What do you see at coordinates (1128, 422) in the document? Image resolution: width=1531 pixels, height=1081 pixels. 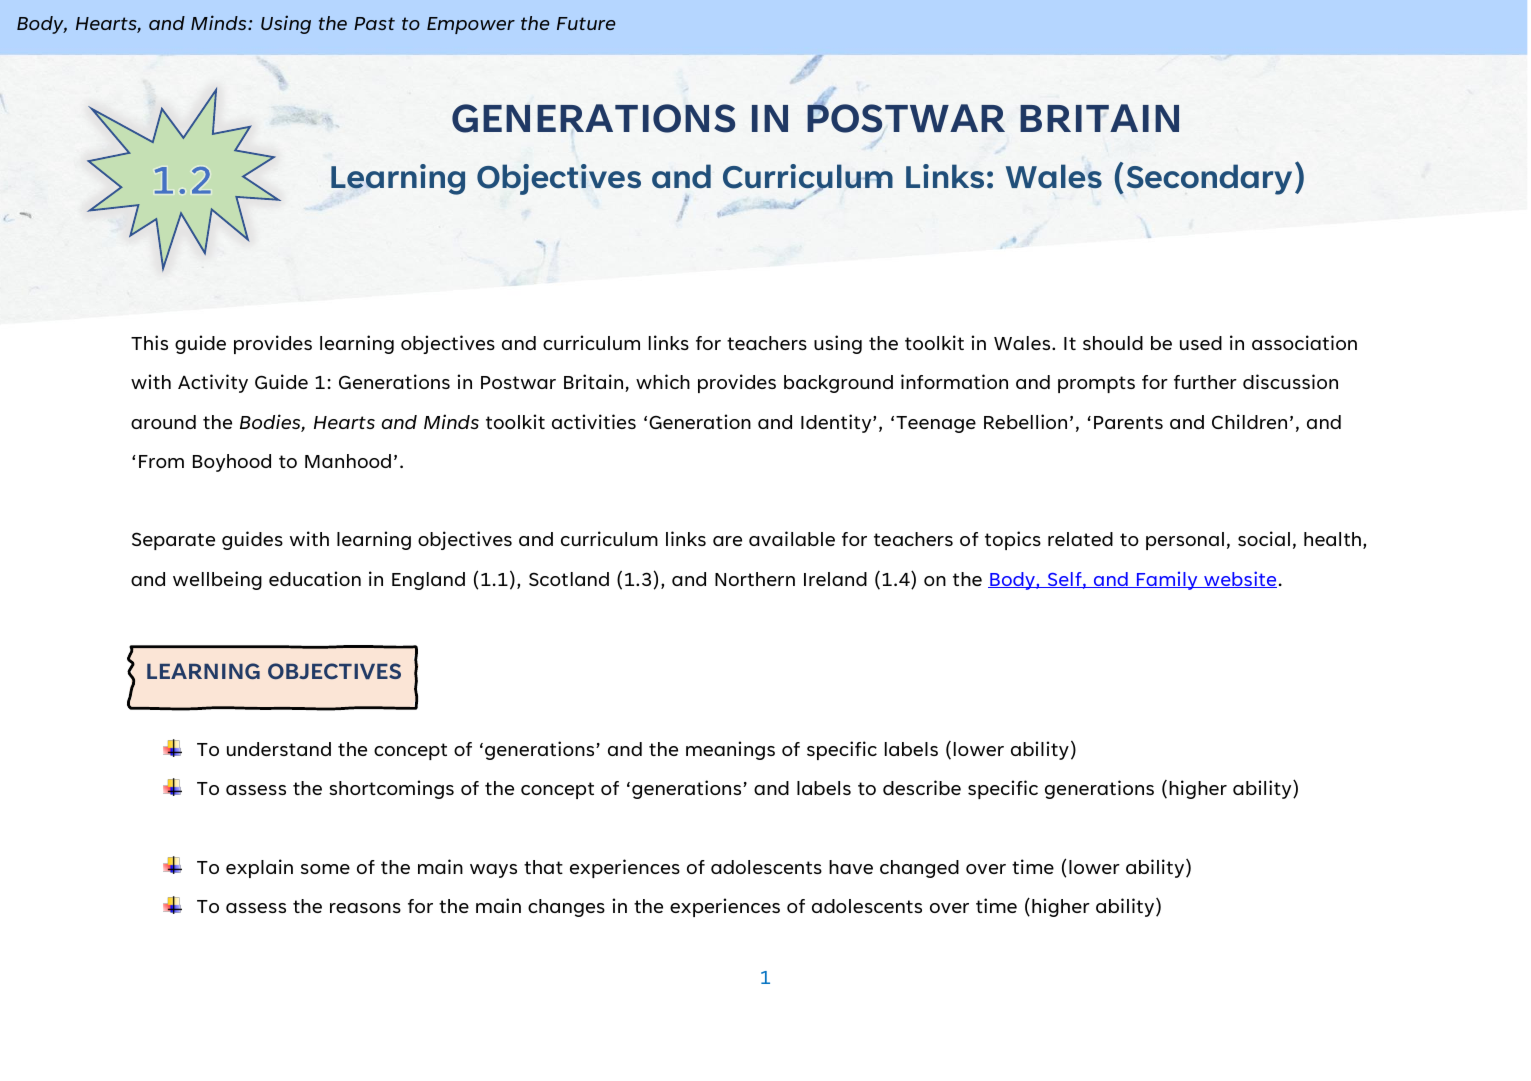 I see `Parents` at bounding box center [1128, 422].
